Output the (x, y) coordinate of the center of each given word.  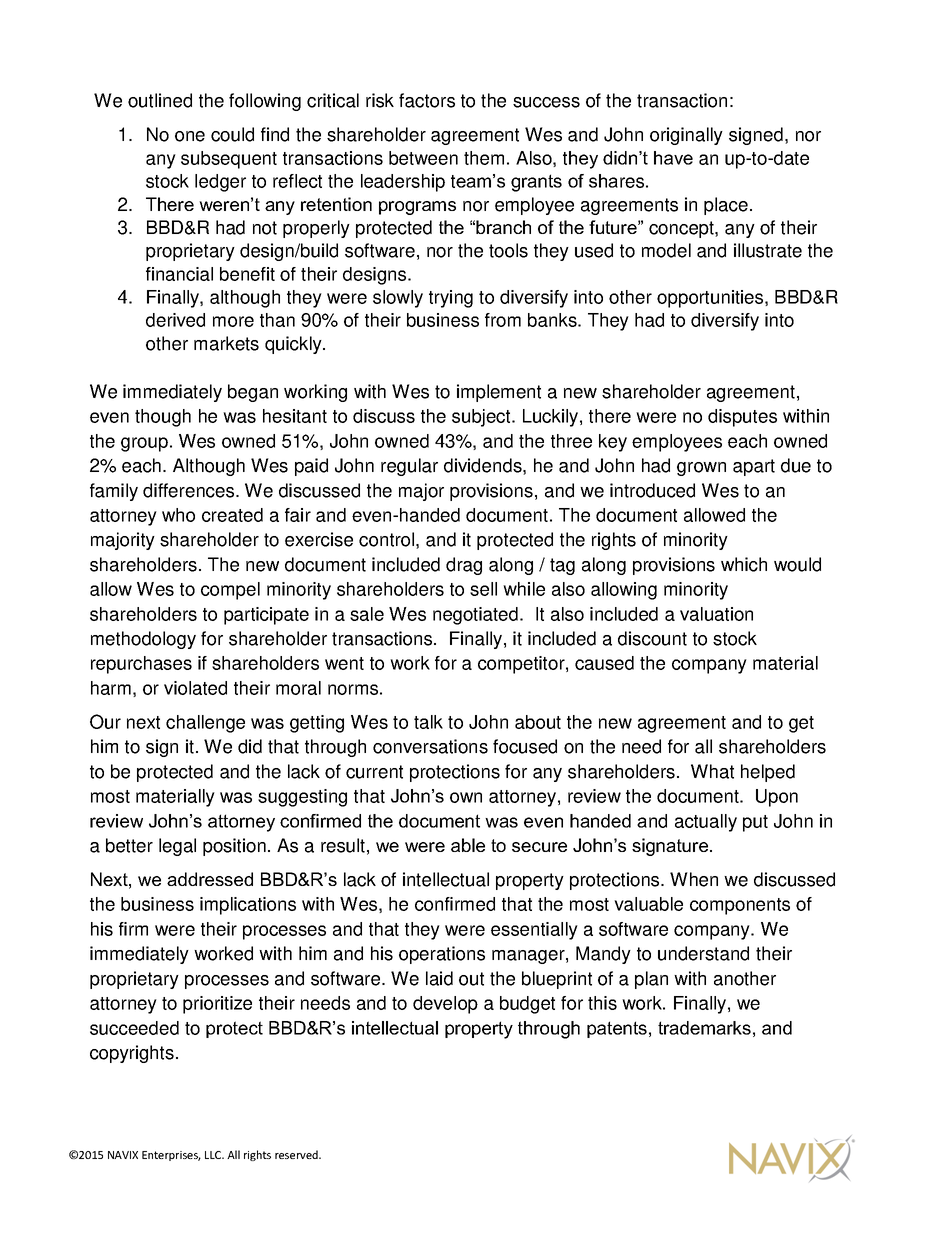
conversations (430, 746)
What (712, 771)
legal (177, 847)
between (423, 158)
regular (409, 467)
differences (190, 490)
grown (701, 469)
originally (686, 136)
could (232, 134)
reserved (297, 1154)
